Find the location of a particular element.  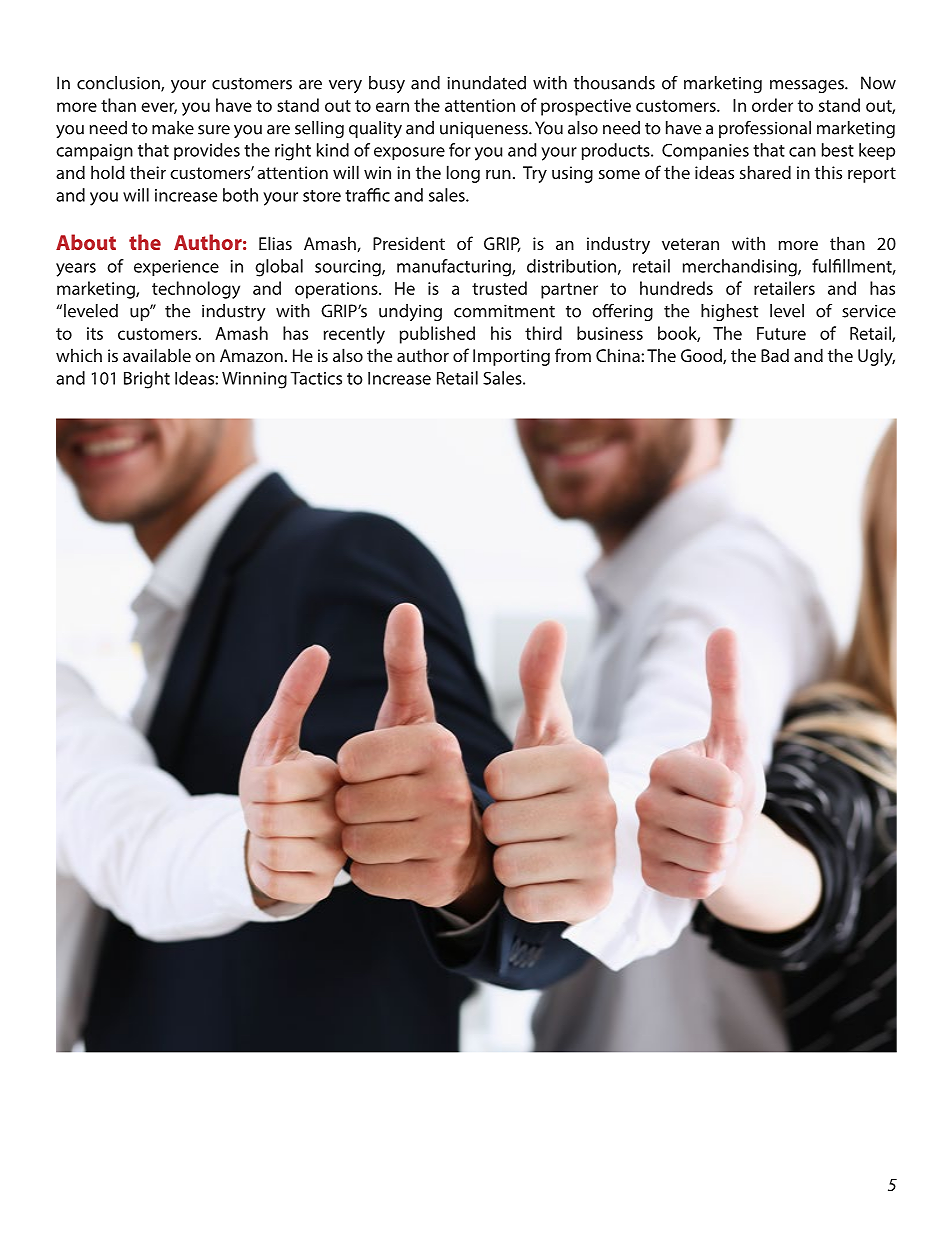

merchandising is located at coordinates (741, 268).
